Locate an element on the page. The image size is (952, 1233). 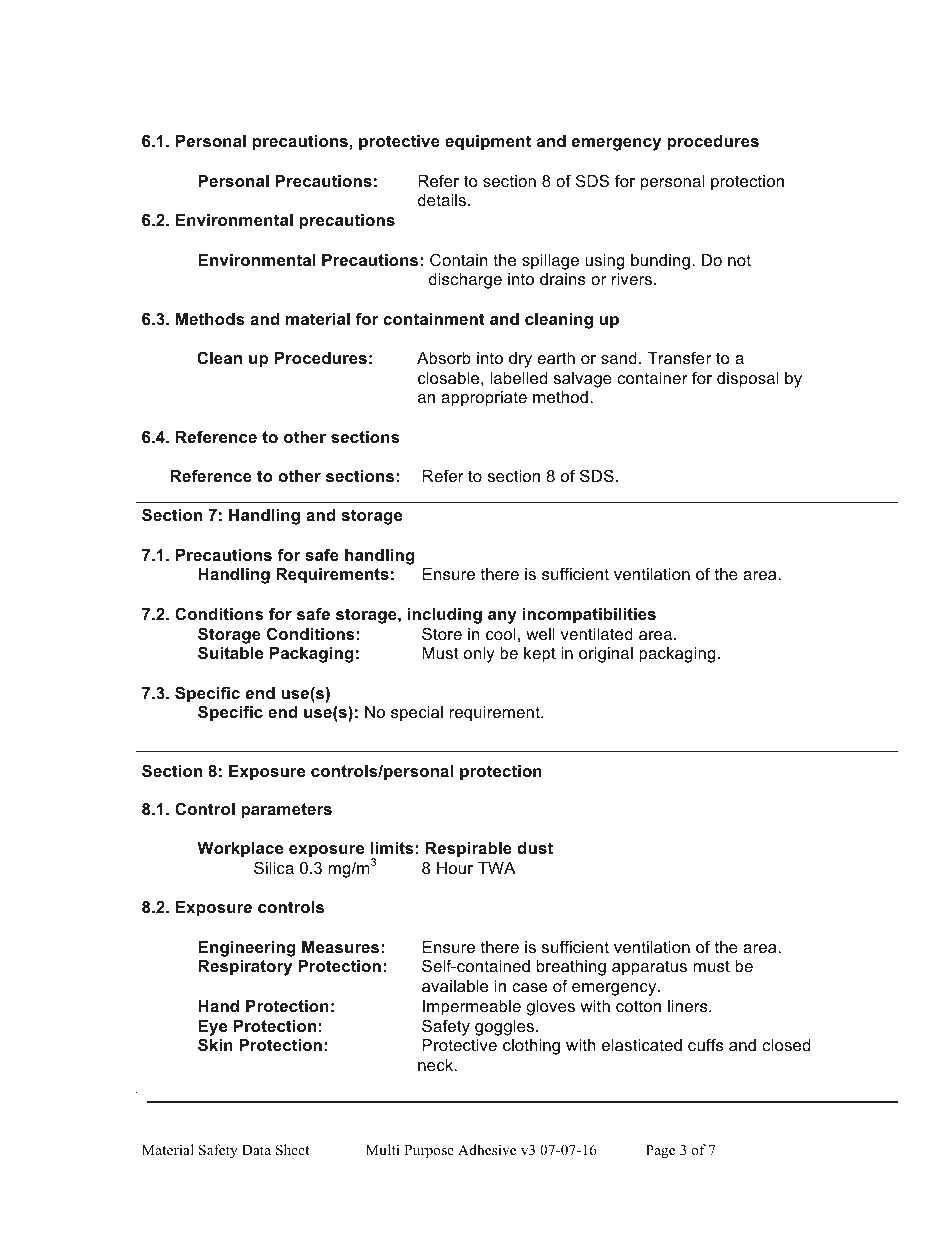
equipment is located at coordinates (488, 143).
